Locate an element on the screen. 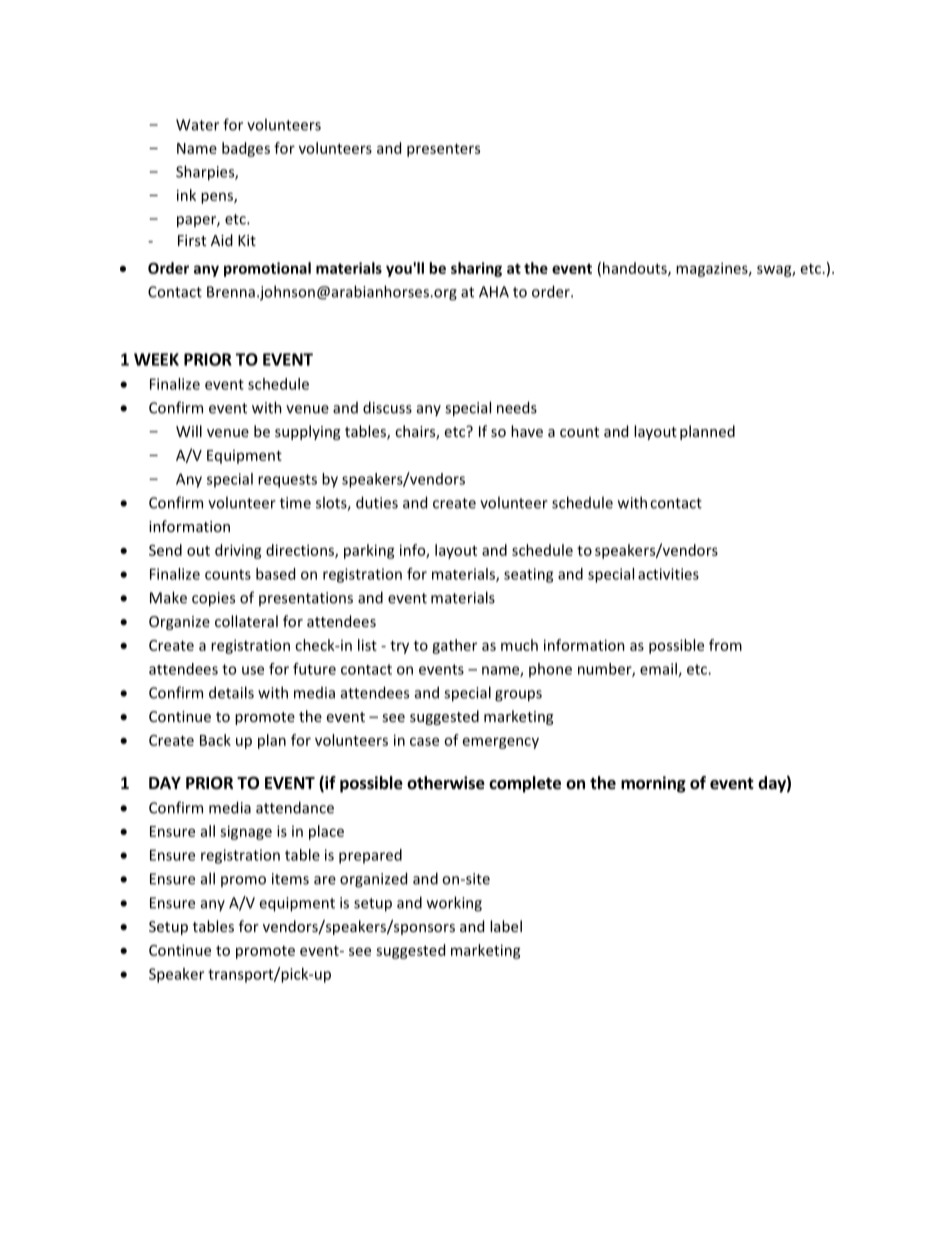 The width and height of the screenshot is (952, 1233). items is located at coordinates (290, 879).
